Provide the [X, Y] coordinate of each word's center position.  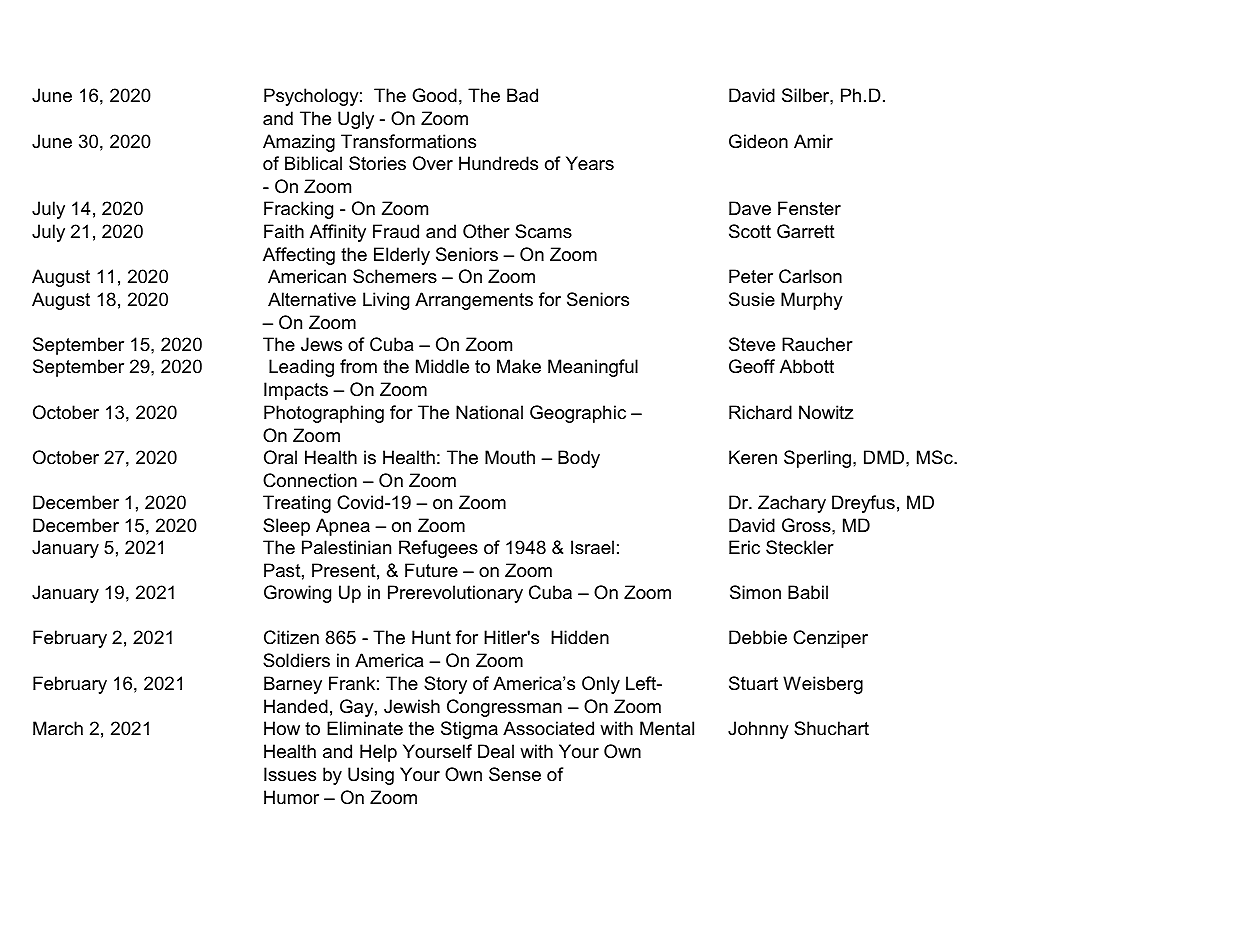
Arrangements [474, 301]
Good [434, 95]
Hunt [431, 637]
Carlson [810, 276]
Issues [290, 774]
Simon [755, 592]
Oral [280, 457]
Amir [813, 141]
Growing [297, 594]
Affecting [299, 256]
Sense [515, 774]
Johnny [758, 730]
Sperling [819, 459]
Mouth [510, 457]
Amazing [299, 143]
